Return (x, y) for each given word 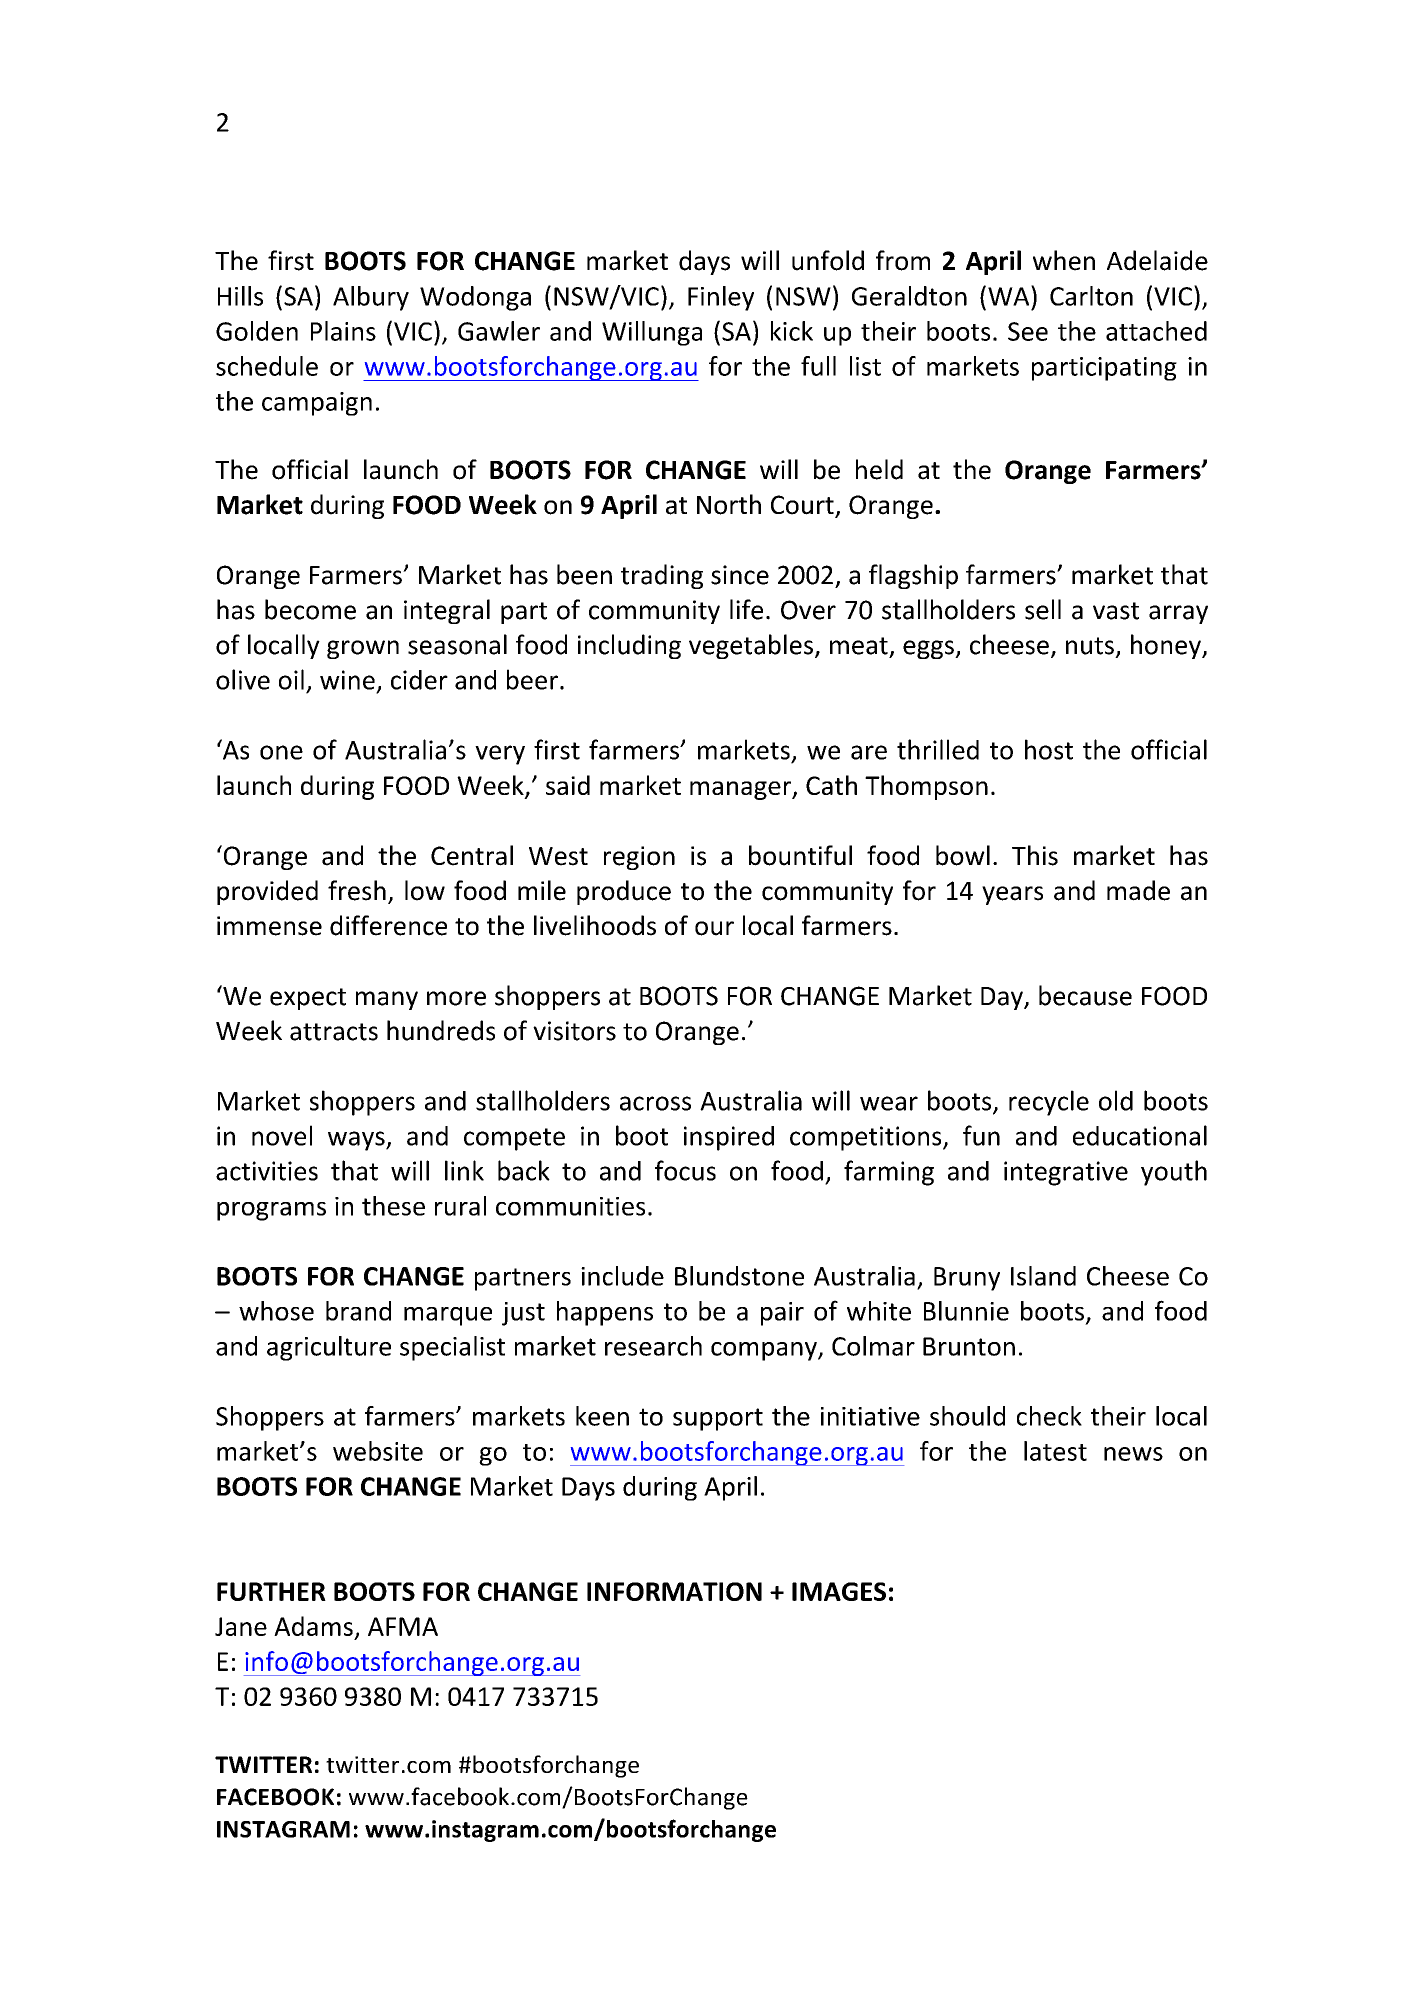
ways (357, 1141)
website (378, 1451)
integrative (1066, 1173)
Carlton (1091, 296)
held (879, 469)
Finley (721, 298)
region (639, 858)
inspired (729, 1138)
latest (1055, 1451)
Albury (371, 298)
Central (472, 855)
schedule (267, 366)
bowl (963, 855)
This (1035, 855)
